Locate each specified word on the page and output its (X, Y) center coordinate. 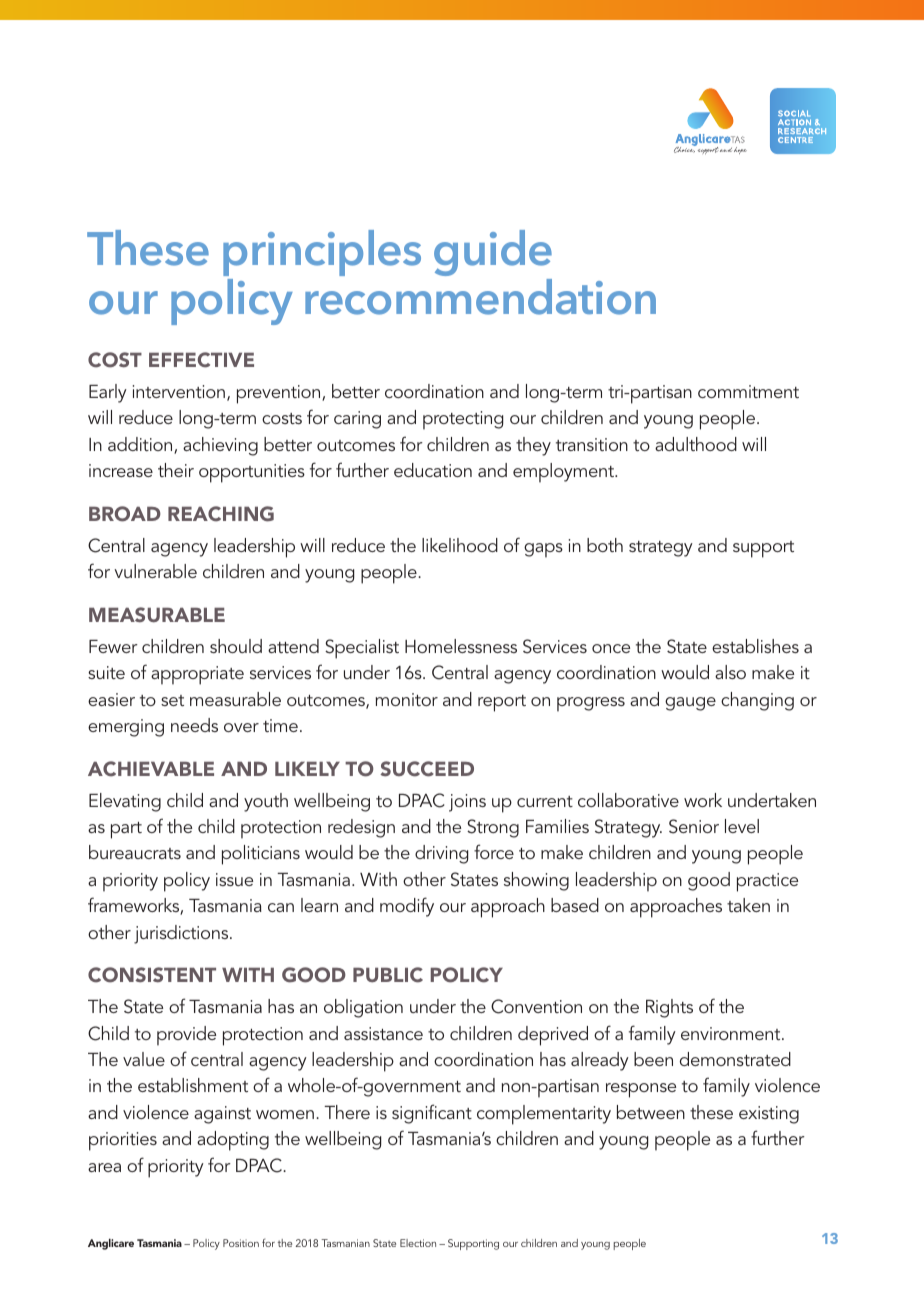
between (651, 1112)
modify (407, 907)
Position (241, 1243)
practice (767, 882)
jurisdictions (182, 934)
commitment (748, 391)
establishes (755, 646)
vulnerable (155, 571)
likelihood (460, 545)
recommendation (480, 297)
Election (418, 1243)
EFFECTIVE (201, 360)
